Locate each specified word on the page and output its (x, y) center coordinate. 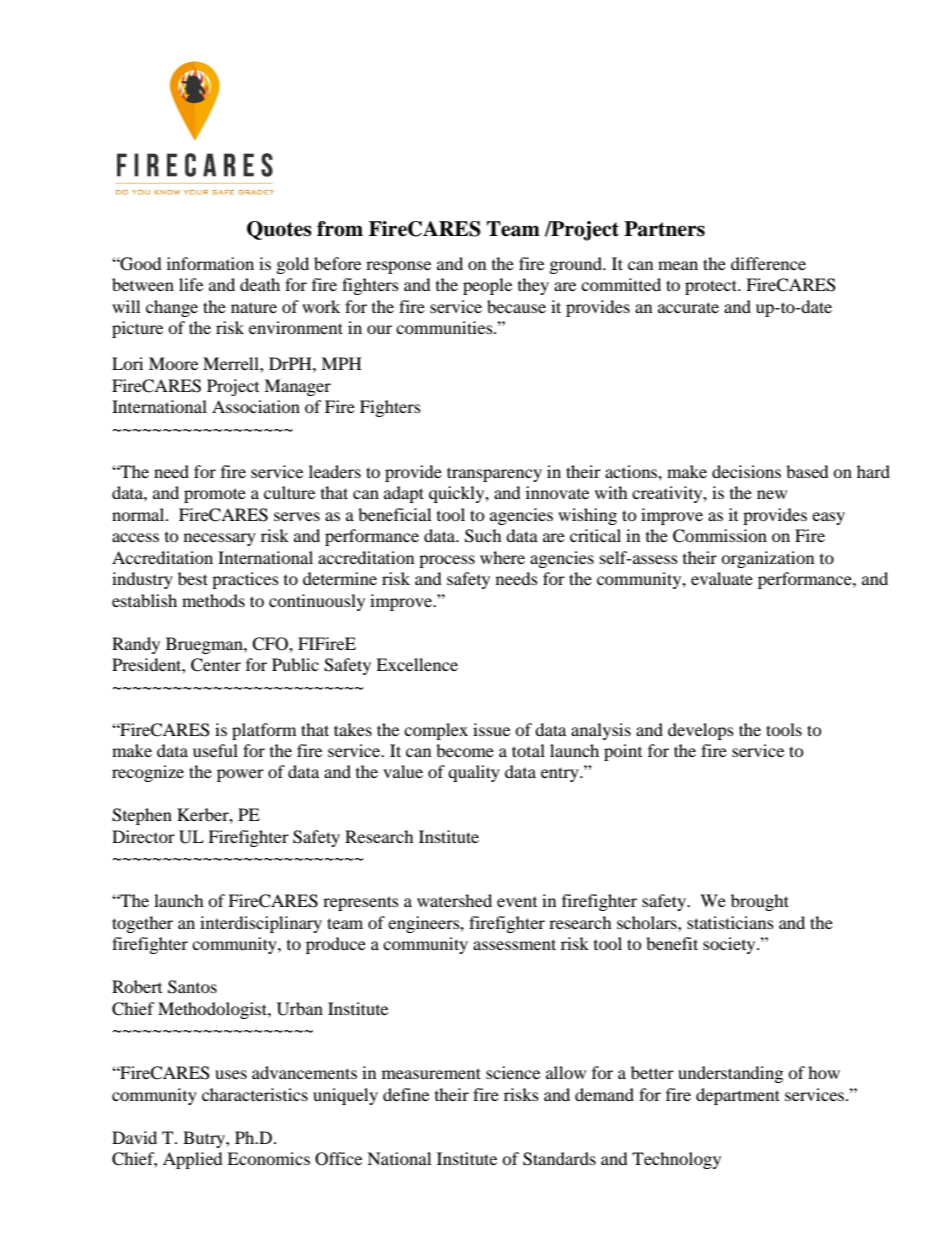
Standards (559, 1159)
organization (767, 559)
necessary (220, 539)
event (517, 902)
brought (760, 902)
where (502, 557)
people (487, 286)
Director (143, 836)
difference (768, 263)
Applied (193, 1160)
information (210, 263)
